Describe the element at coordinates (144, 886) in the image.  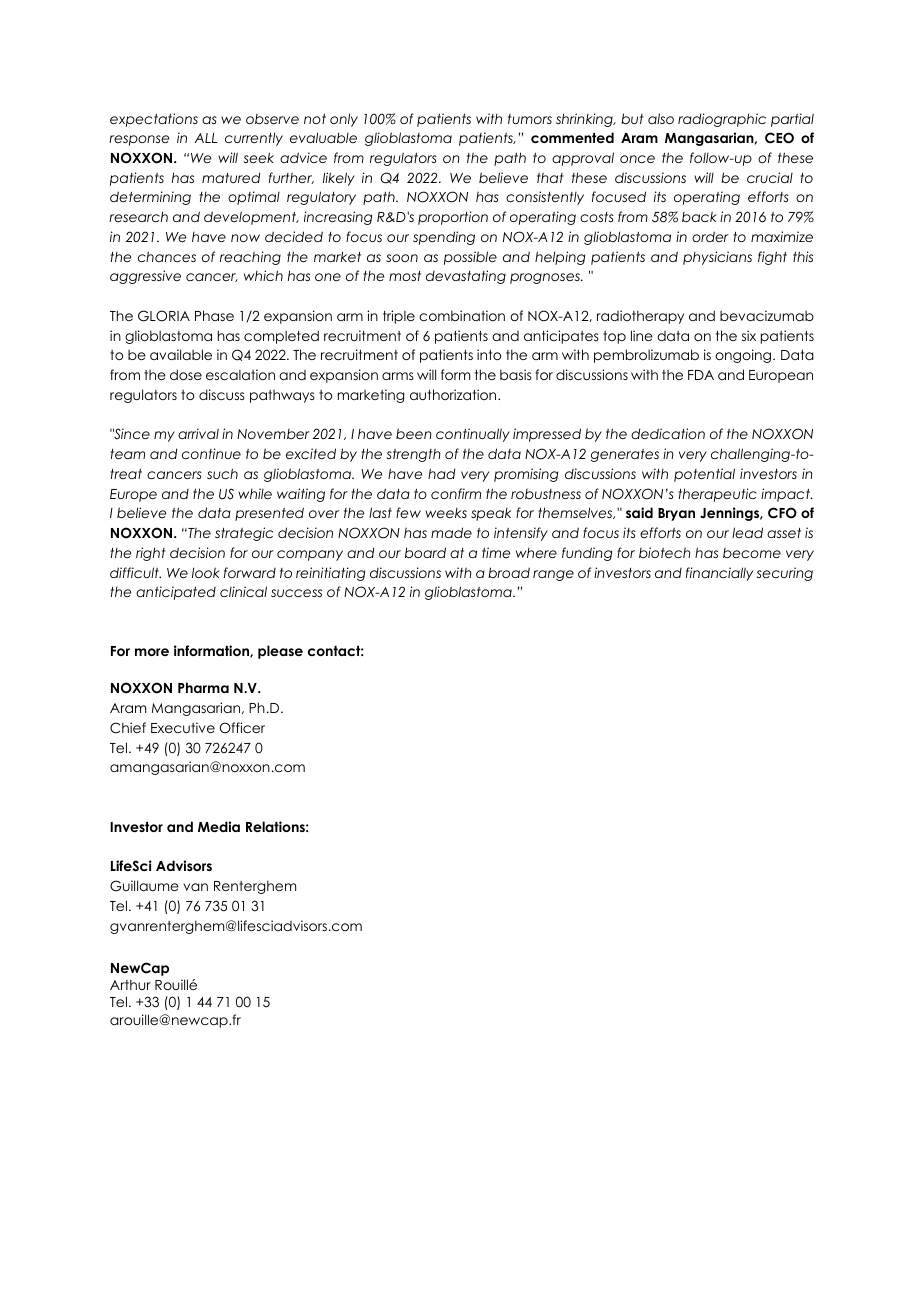
I see `Guillaume` at that location.
